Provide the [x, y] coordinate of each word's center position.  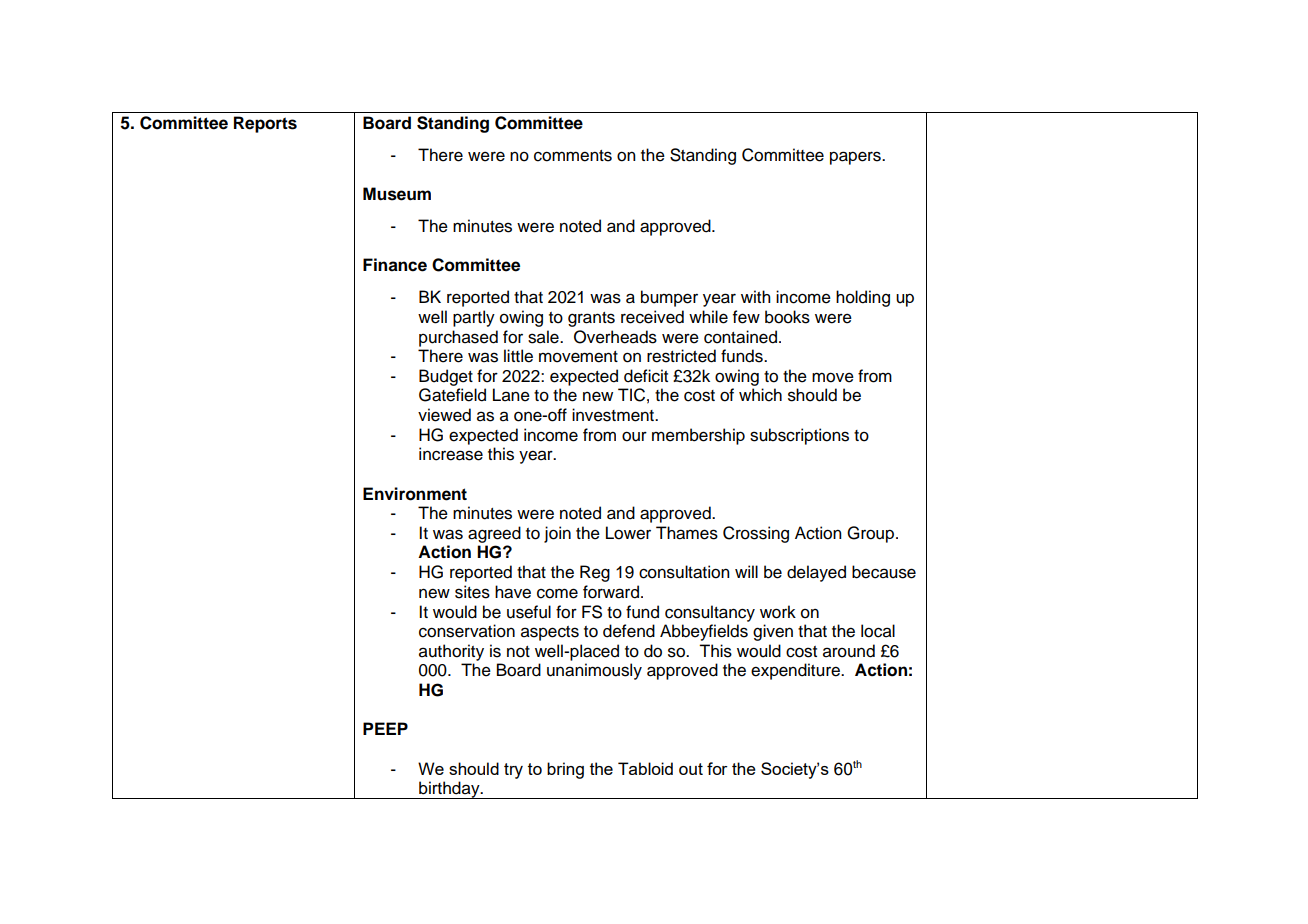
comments [573, 156]
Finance [395, 265]
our [634, 436]
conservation [467, 631]
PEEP [385, 728]
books [787, 317]
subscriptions [799, 436]
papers [856, 158]
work [778, 612]
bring [565, 770]
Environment [415, 494]
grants [591, 319]
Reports [265, 124]
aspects [550, 633]
